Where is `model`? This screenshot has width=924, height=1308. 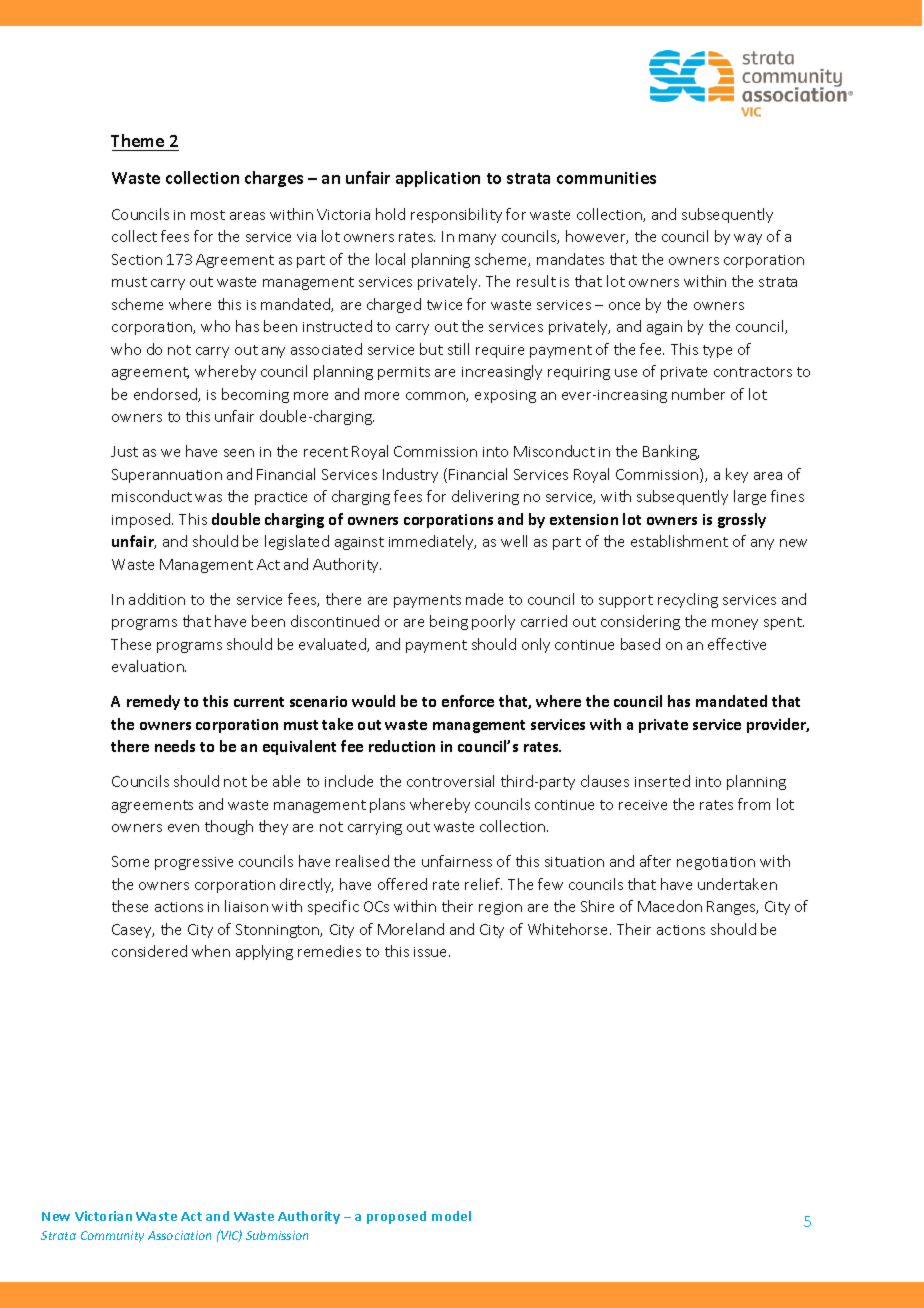 model is located at coordinates (451, 1216).
